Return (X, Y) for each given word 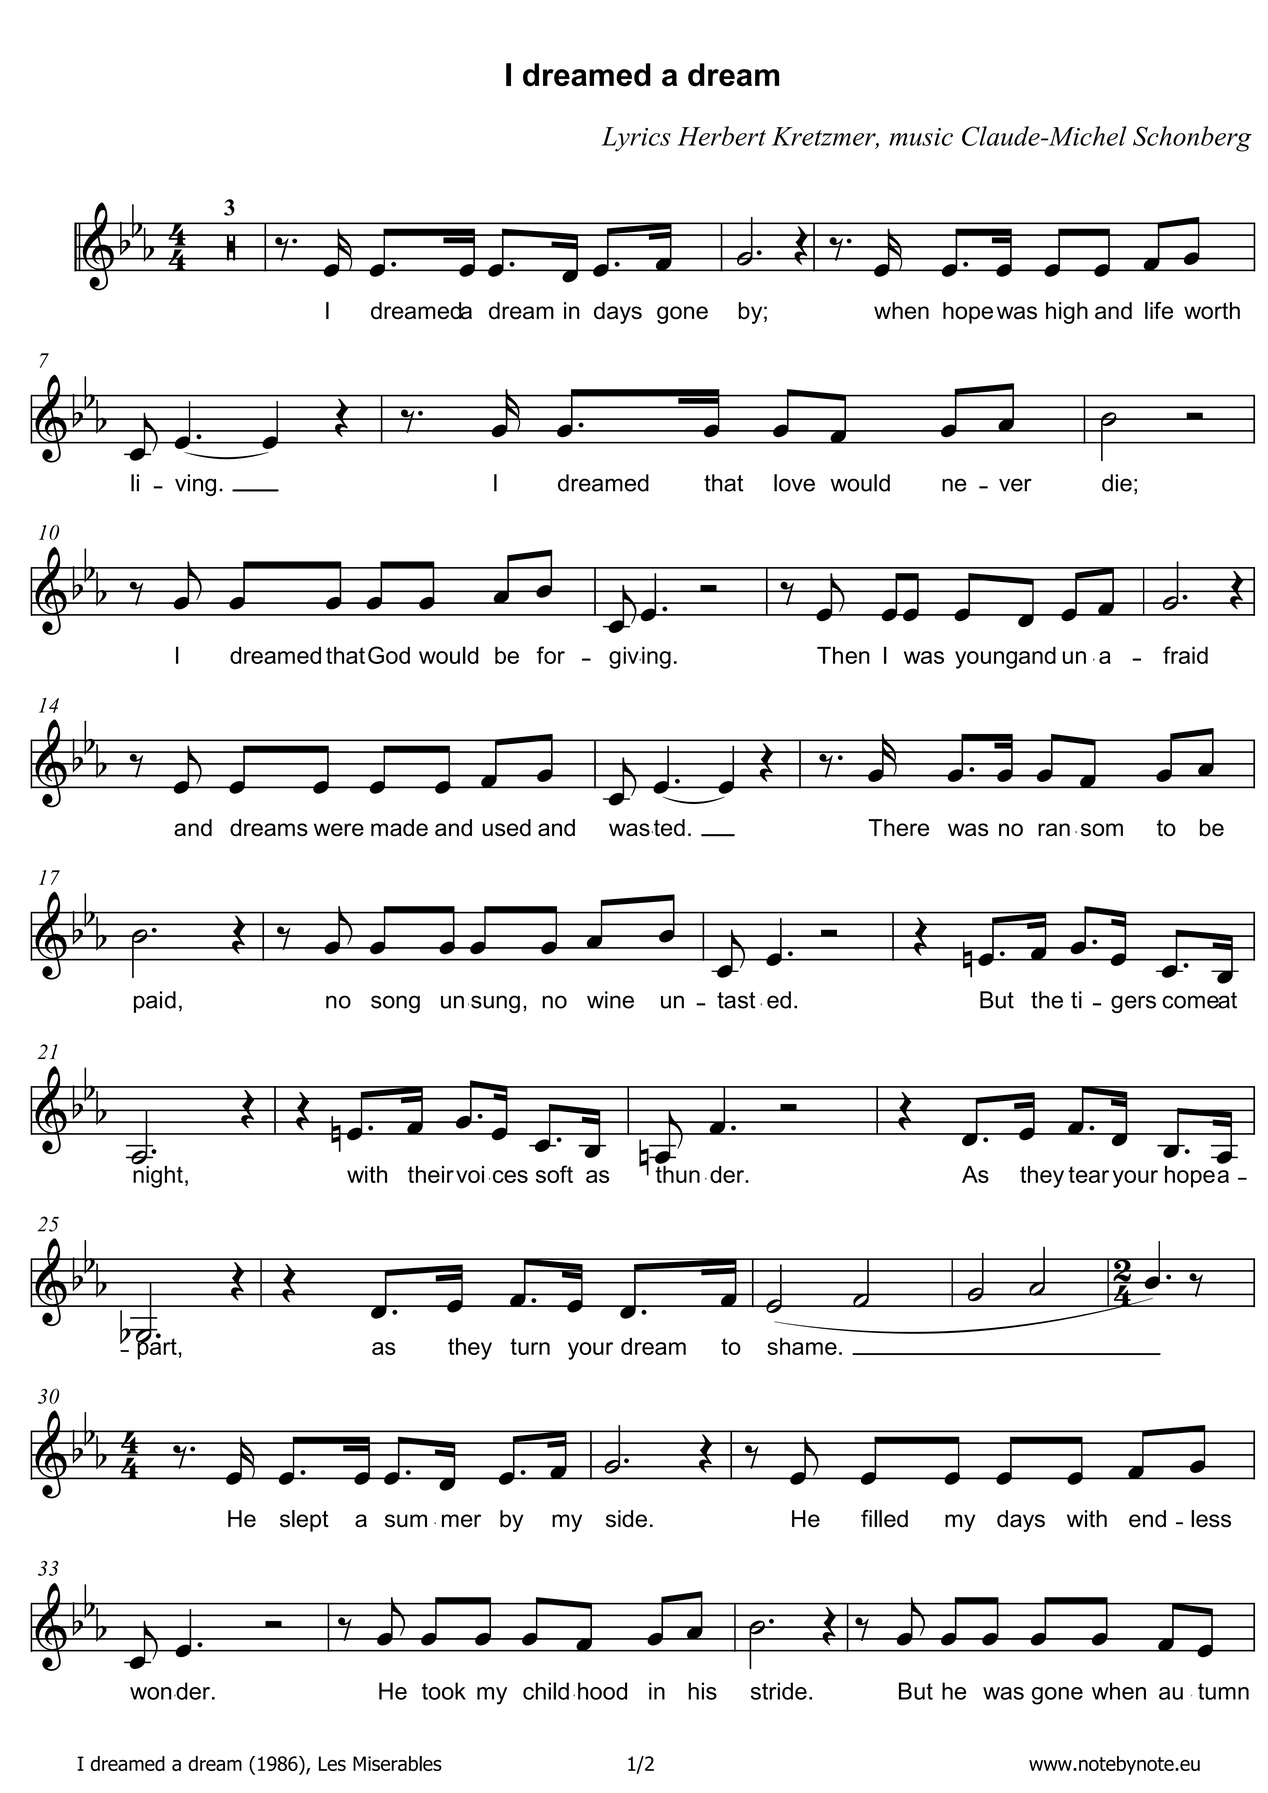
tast (736, 1000)
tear (1088, 1174)
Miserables (397, 1763)
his (702, 1691)
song (395, 1004)
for (551, 655)
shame (802, 1346)
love (794, 483)
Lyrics (636, 139)
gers (1133, 1004)
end (1147, 1519)
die (1117, 483)
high (1067, 313)
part (157, 1348)
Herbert (721, 136)
